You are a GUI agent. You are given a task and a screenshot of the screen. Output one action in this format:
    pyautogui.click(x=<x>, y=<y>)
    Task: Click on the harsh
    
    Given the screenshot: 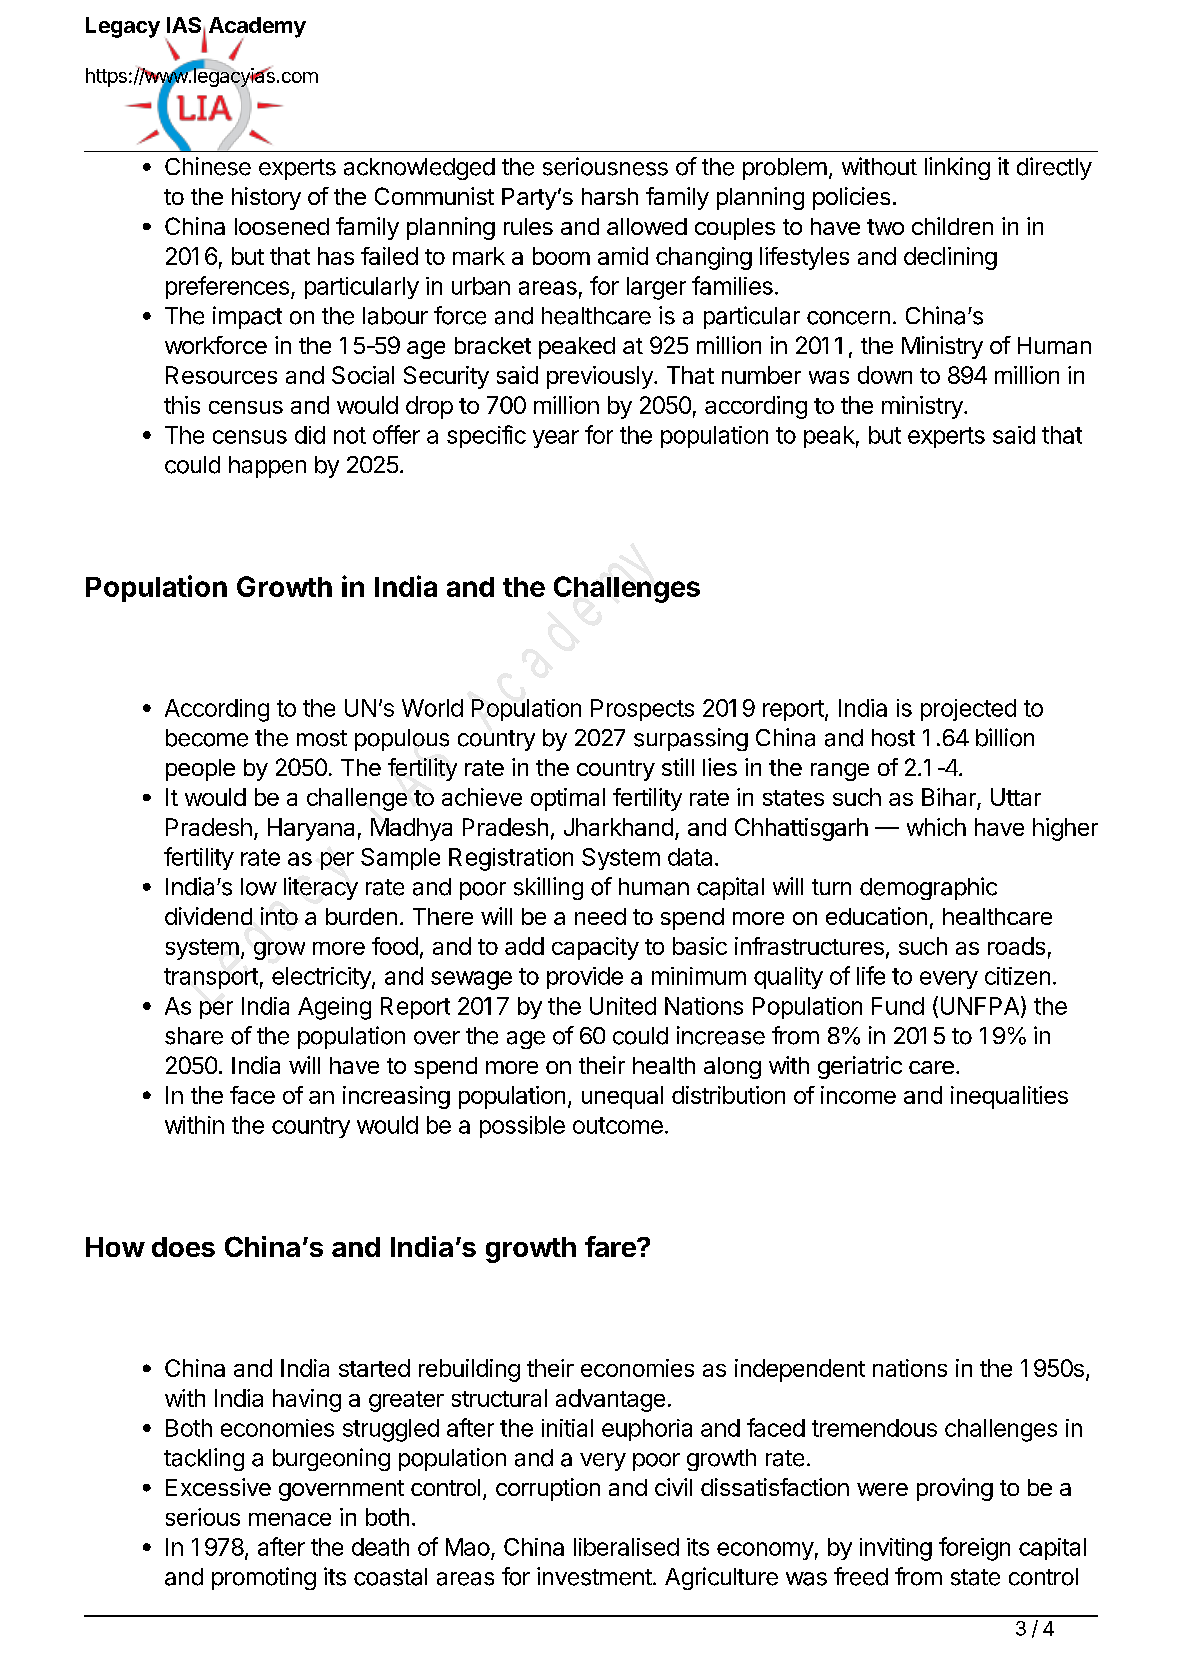 What is the action you would take?
    pyautogui.click(x=610, y=196)
